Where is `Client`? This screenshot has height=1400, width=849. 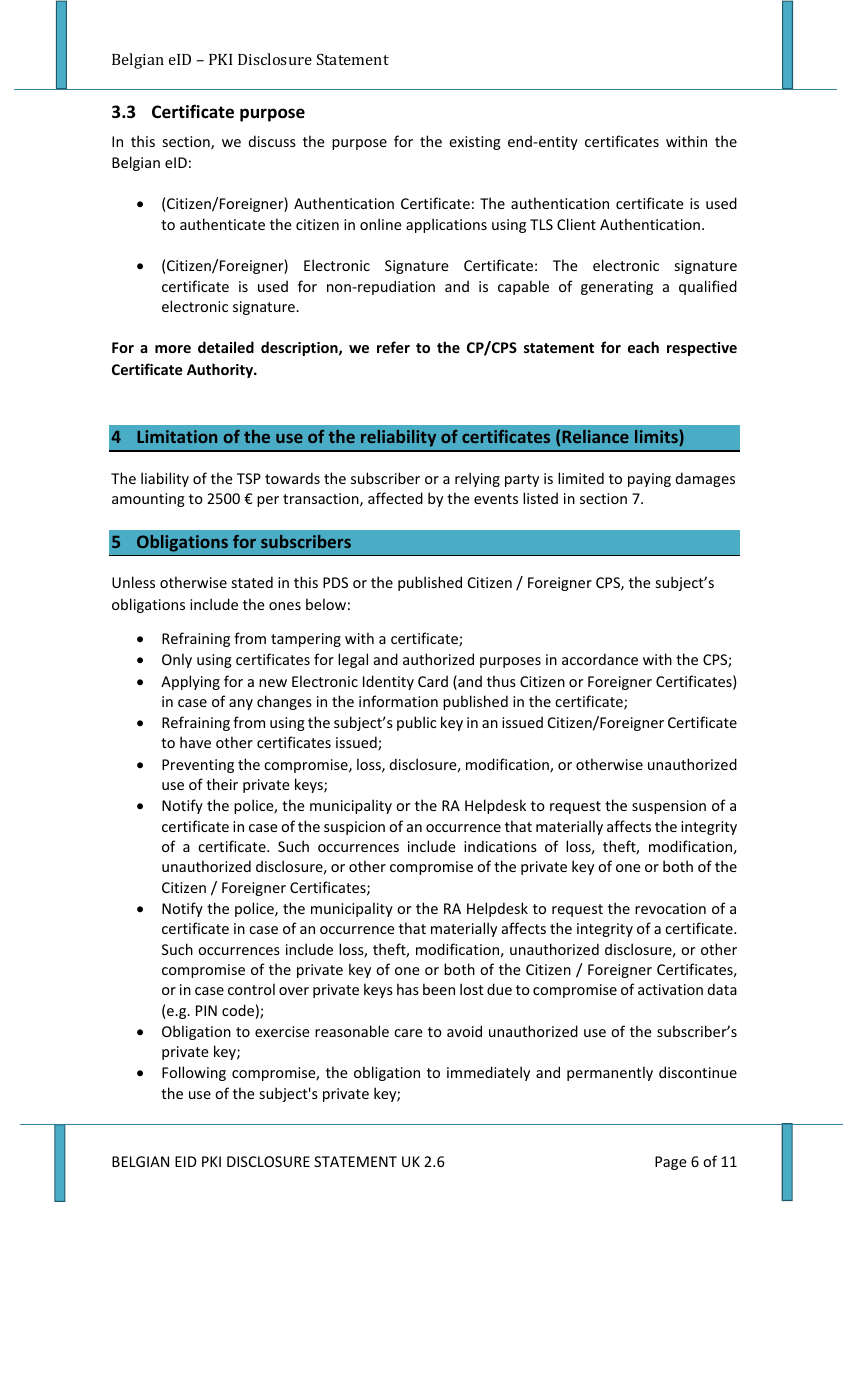 Client is located at coordinates (576, 224).
